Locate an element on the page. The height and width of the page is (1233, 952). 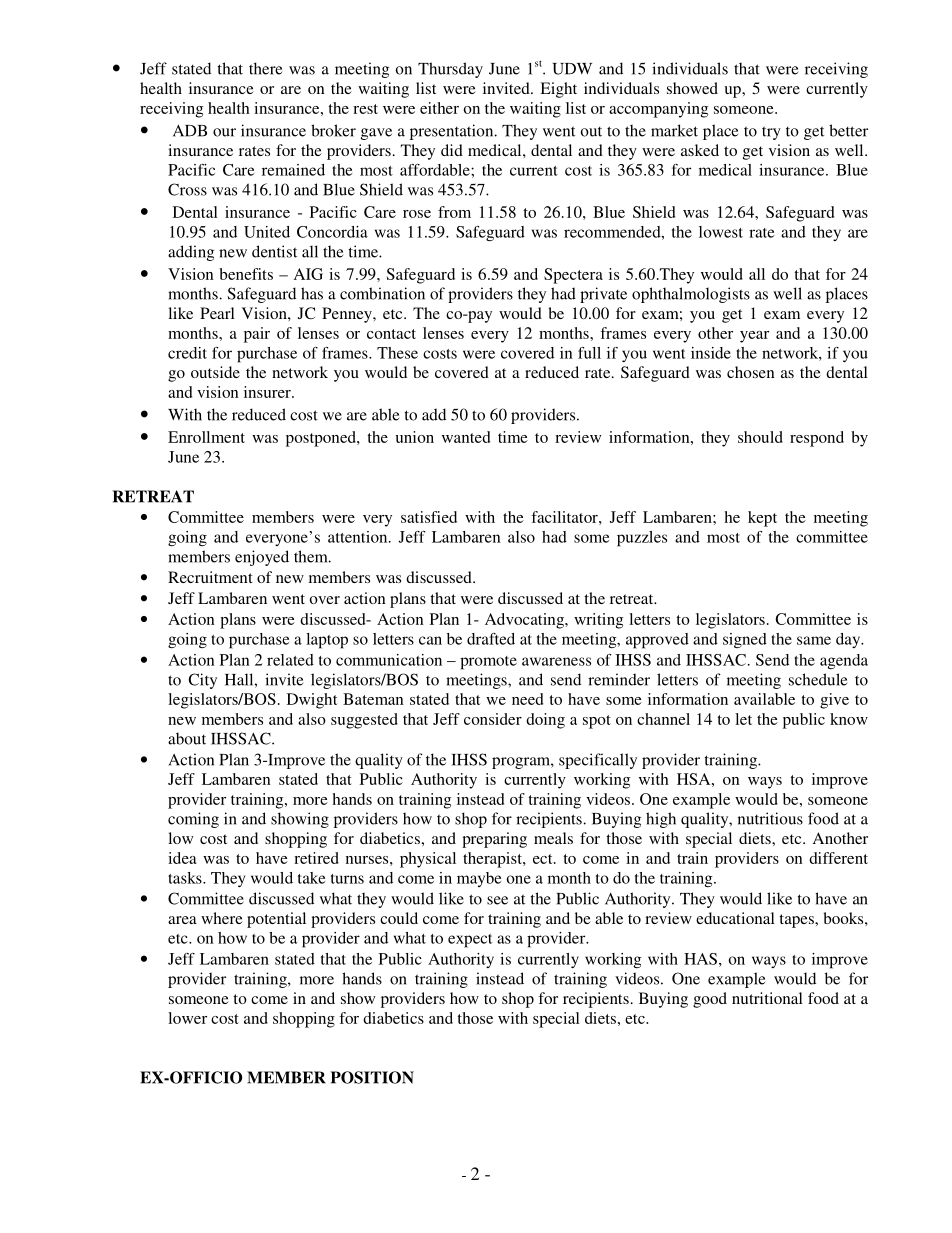
try is located at coordinates (771, 133).
